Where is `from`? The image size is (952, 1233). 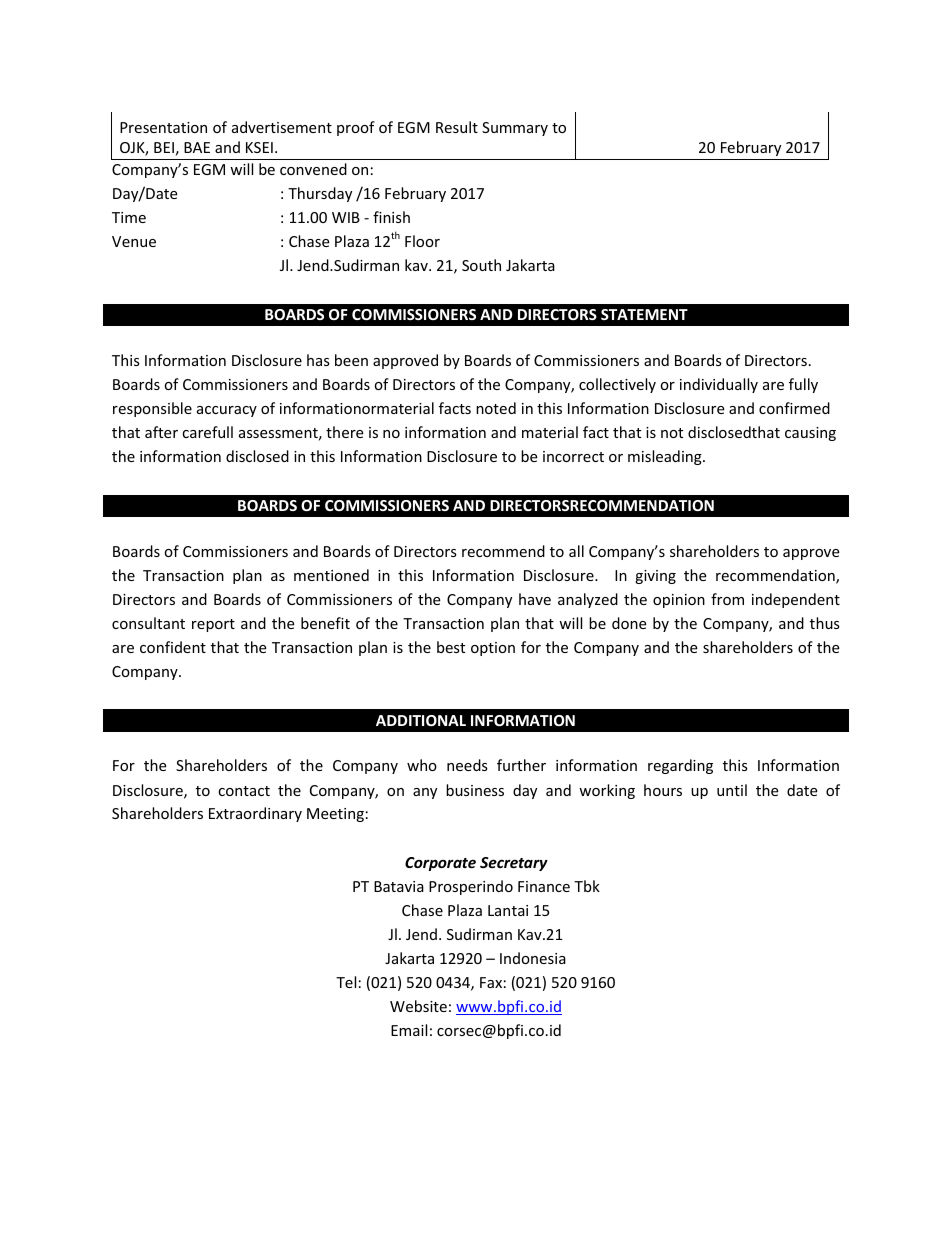
from is located at coordinates (727, 599).
